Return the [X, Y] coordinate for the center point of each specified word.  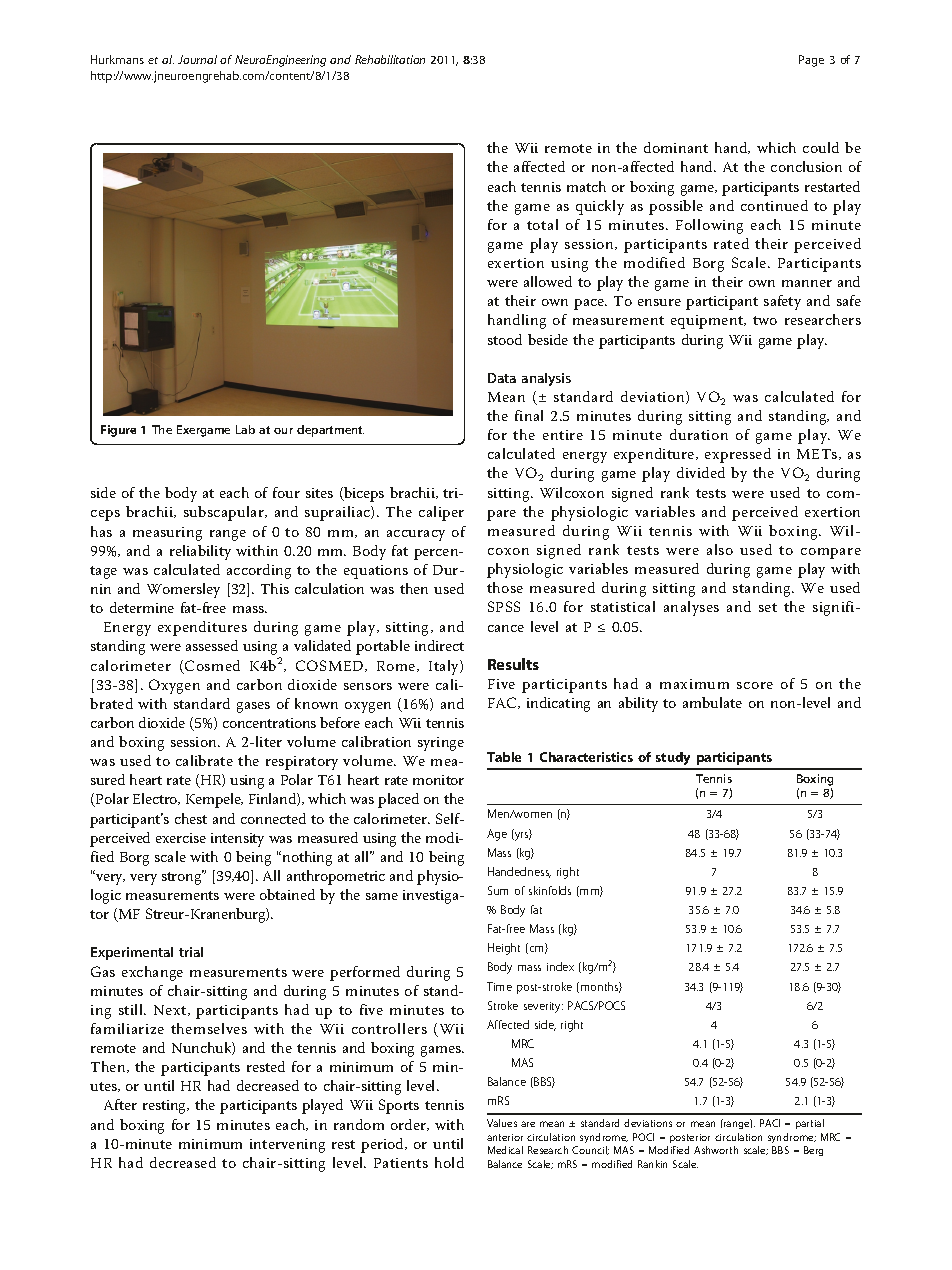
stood [505, 339]
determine [142, 607]
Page [811, 61]
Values [502, 1123]
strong [183, 877]
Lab [245, 429]
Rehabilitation [390, 59]
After [120, 1104]
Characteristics [586, 757]
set [768, 607]
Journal [197, 59]
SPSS [504, 606]
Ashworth [716, 1150]
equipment [708, 322]
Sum [498, 890]
